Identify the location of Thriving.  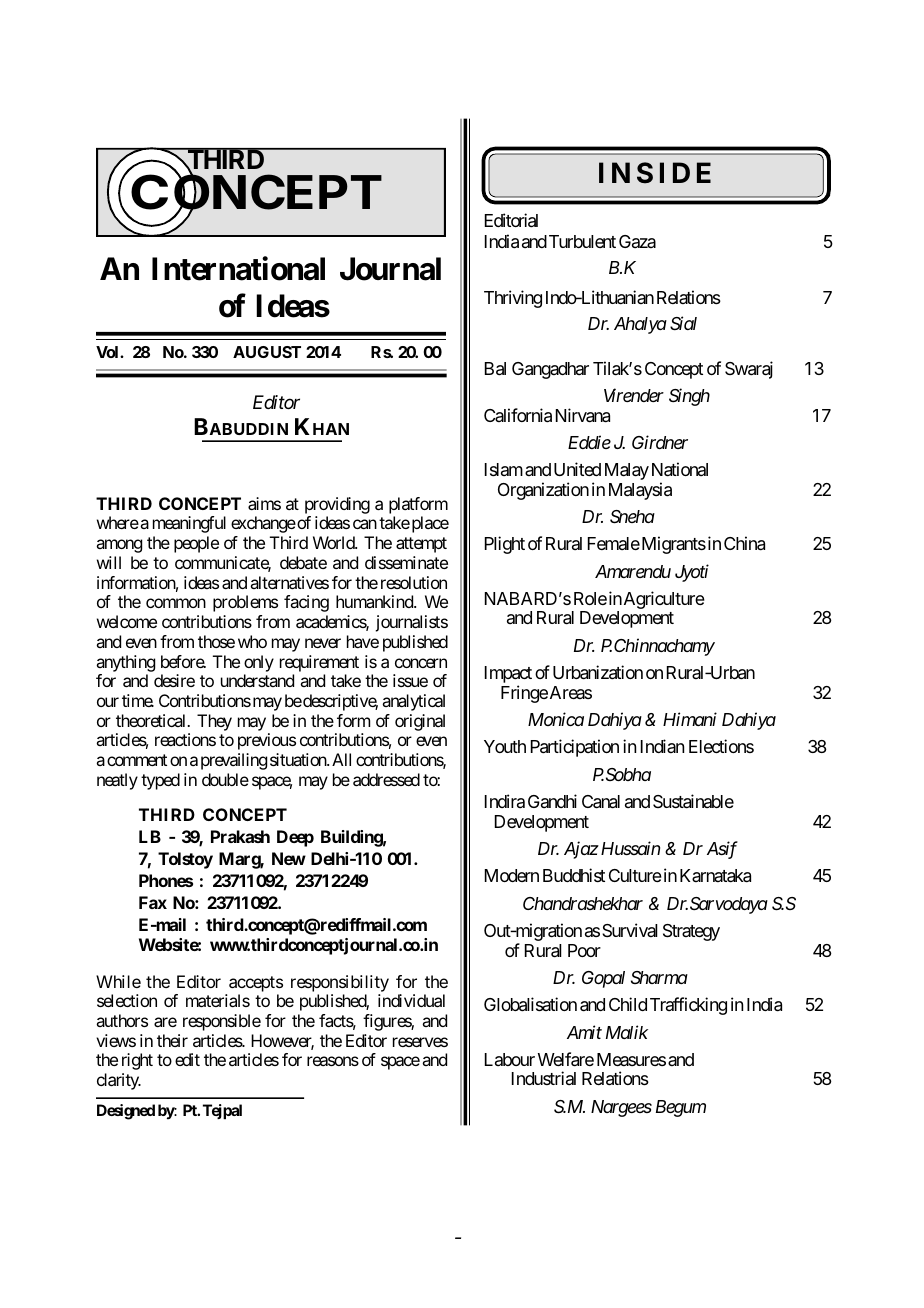
(513, 299).
